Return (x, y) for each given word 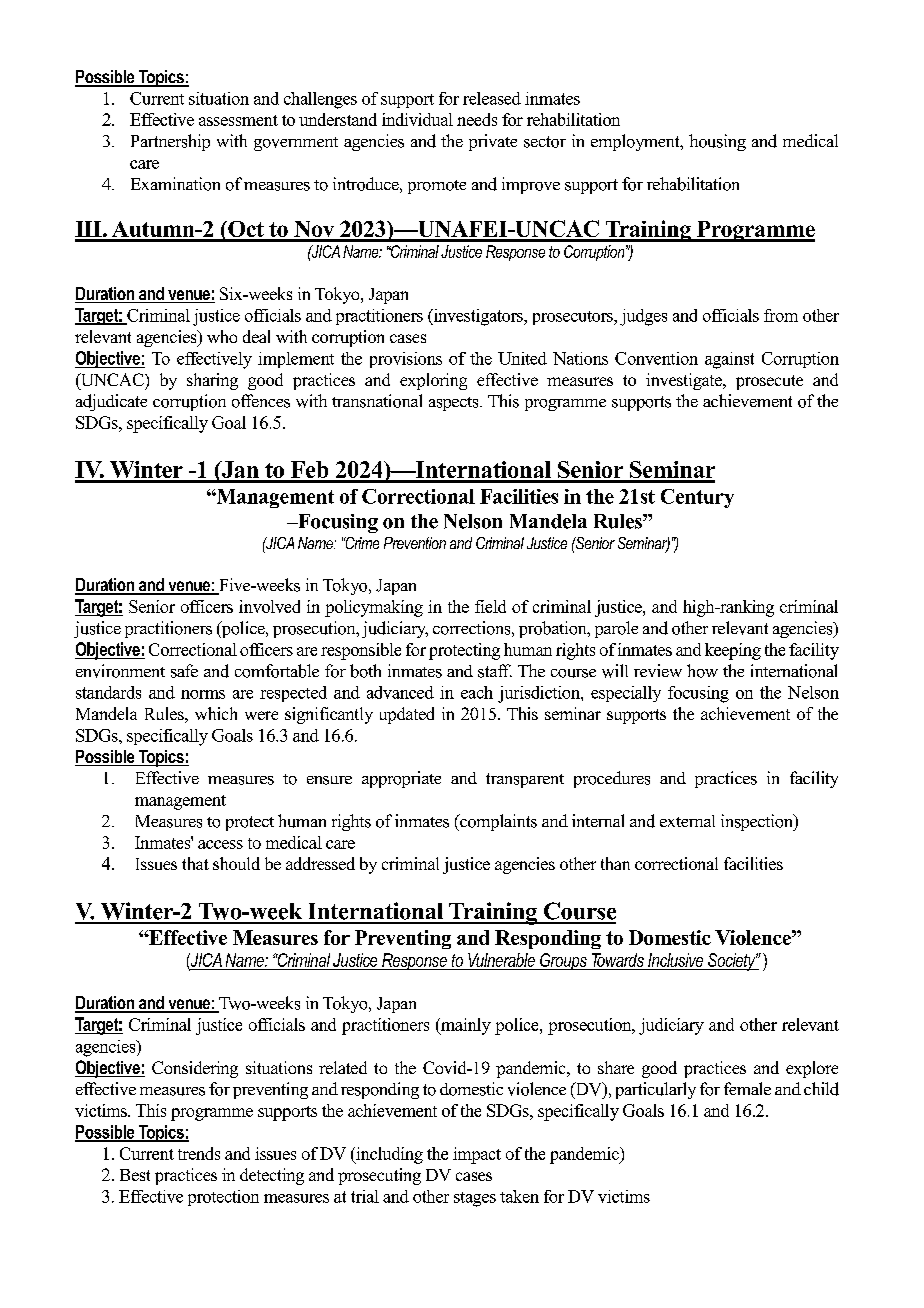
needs (477, 119)
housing (717, 142)
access (220, 844)
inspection (758, 822)
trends (199, 1153)
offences (261, 401)
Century (697, 498)
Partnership (170, 142)
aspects (455, 404)
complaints (497, 822)
